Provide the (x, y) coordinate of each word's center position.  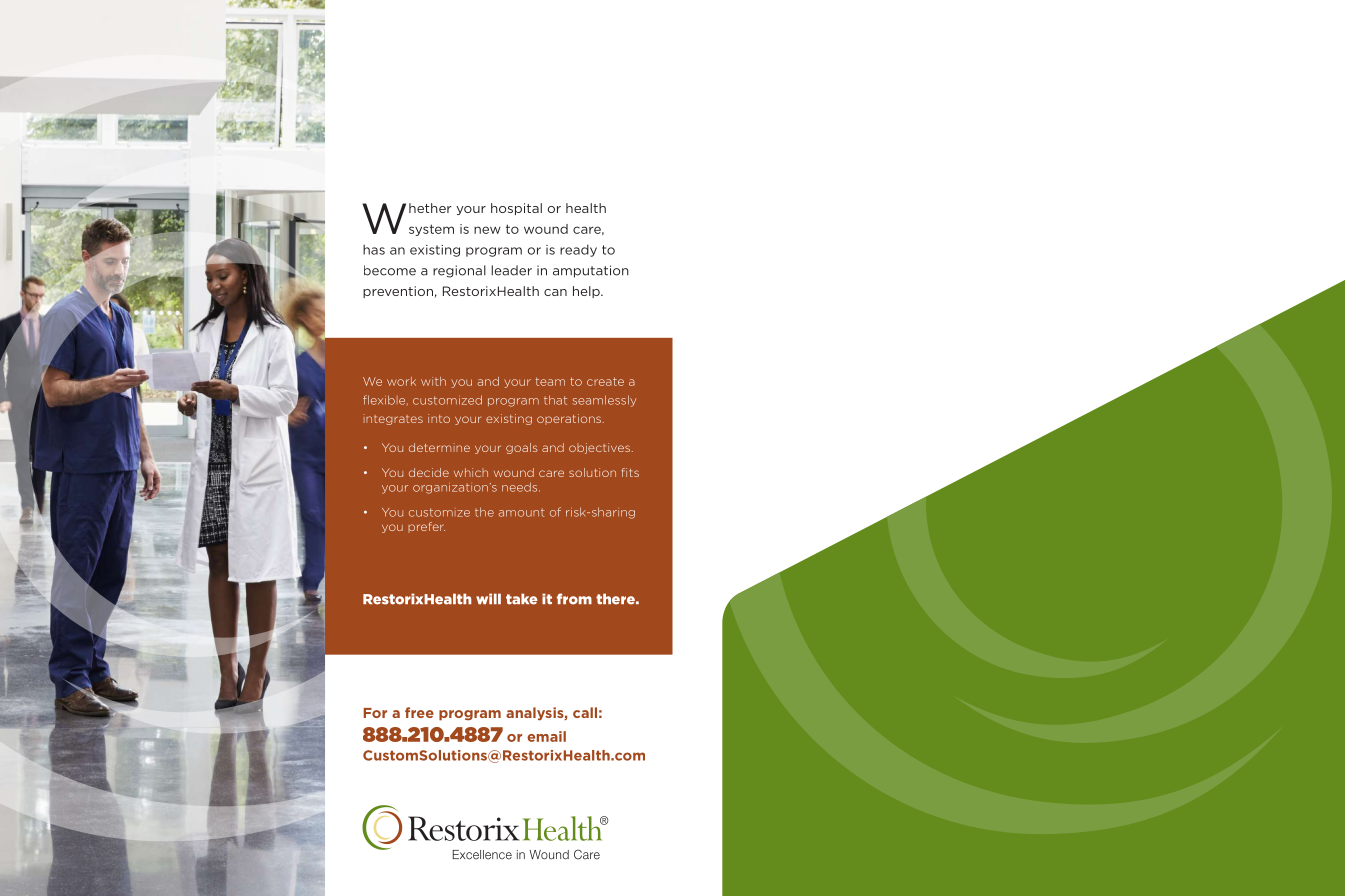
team (550, 381)
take (522, 599)
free (419, 712)
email (546, 736)
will (488, 599)
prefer (426, 527)
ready (578, 250)
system (431, 230)
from (574, 599)
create (605, 381)
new (487, 230)
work (401, 381)
